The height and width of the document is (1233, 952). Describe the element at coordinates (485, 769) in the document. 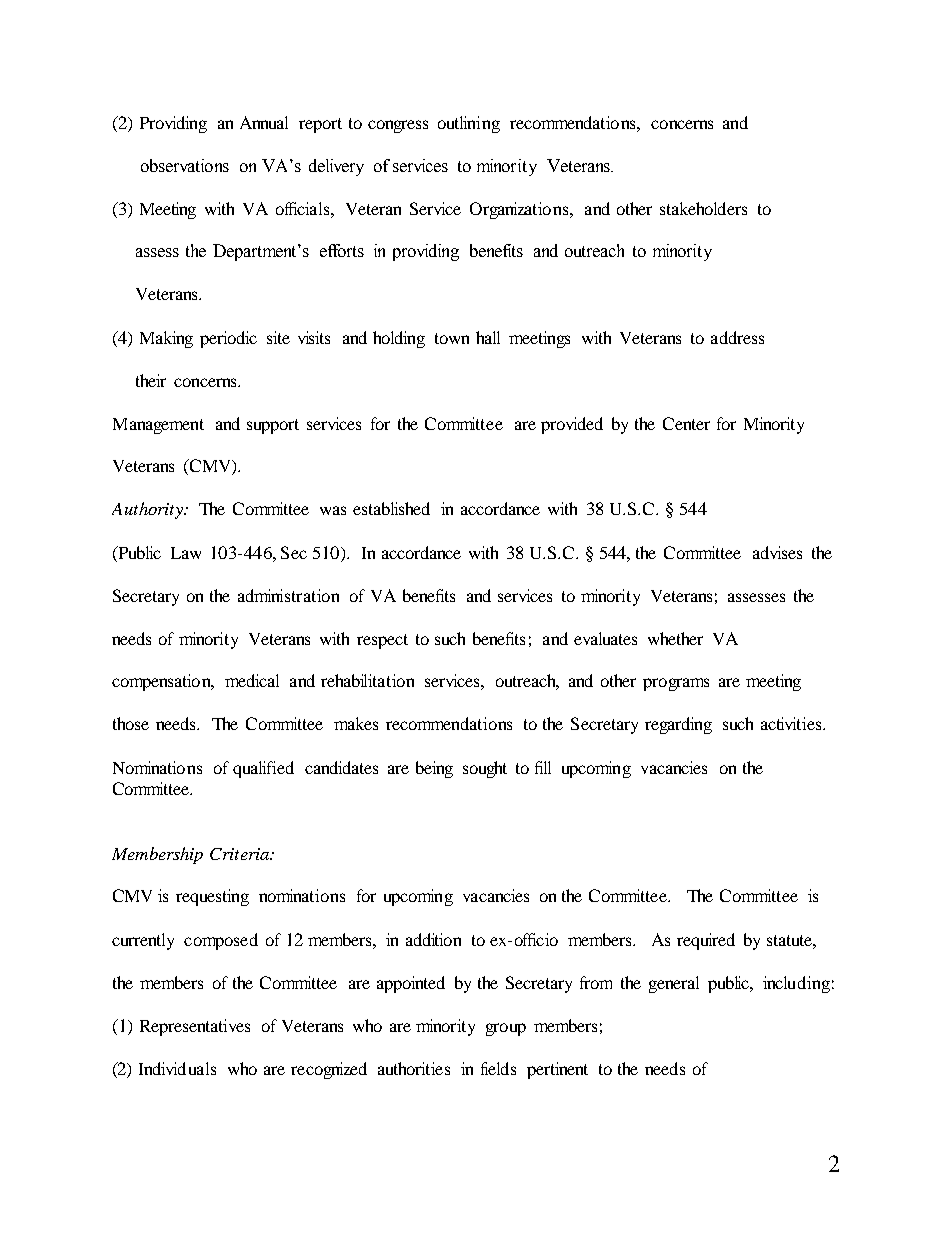

I see `sought` at that location.
